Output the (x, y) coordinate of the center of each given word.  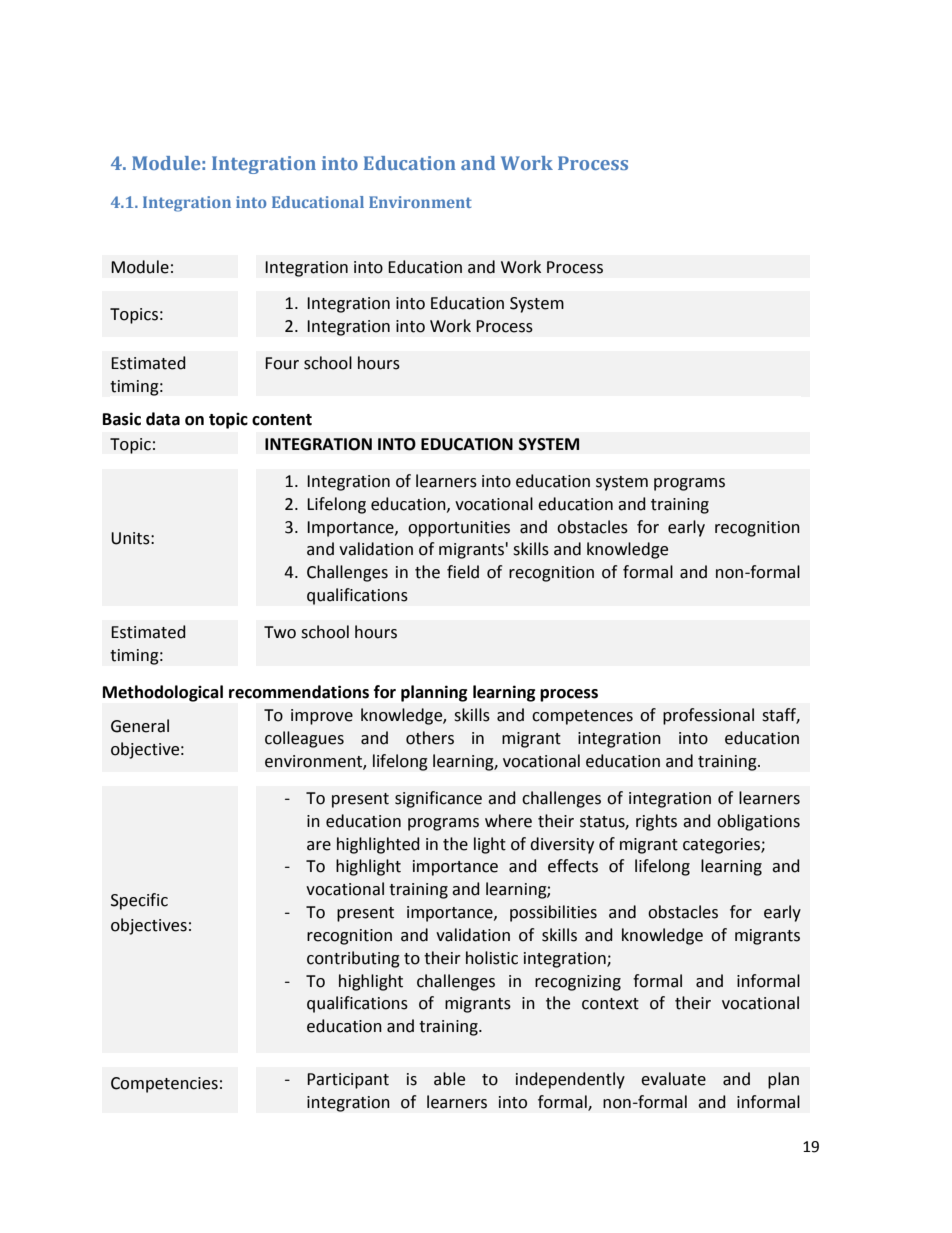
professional (708, 716)
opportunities (459, 529)
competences (582, 717)
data (163, 419)
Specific (139, 901)
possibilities (553, 913)
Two (280, 632)
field (463, 572)
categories (722, 846)
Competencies (164, 1085)
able (449, 1079)
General (140, 726)
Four (282, 363)
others (430, 738)
